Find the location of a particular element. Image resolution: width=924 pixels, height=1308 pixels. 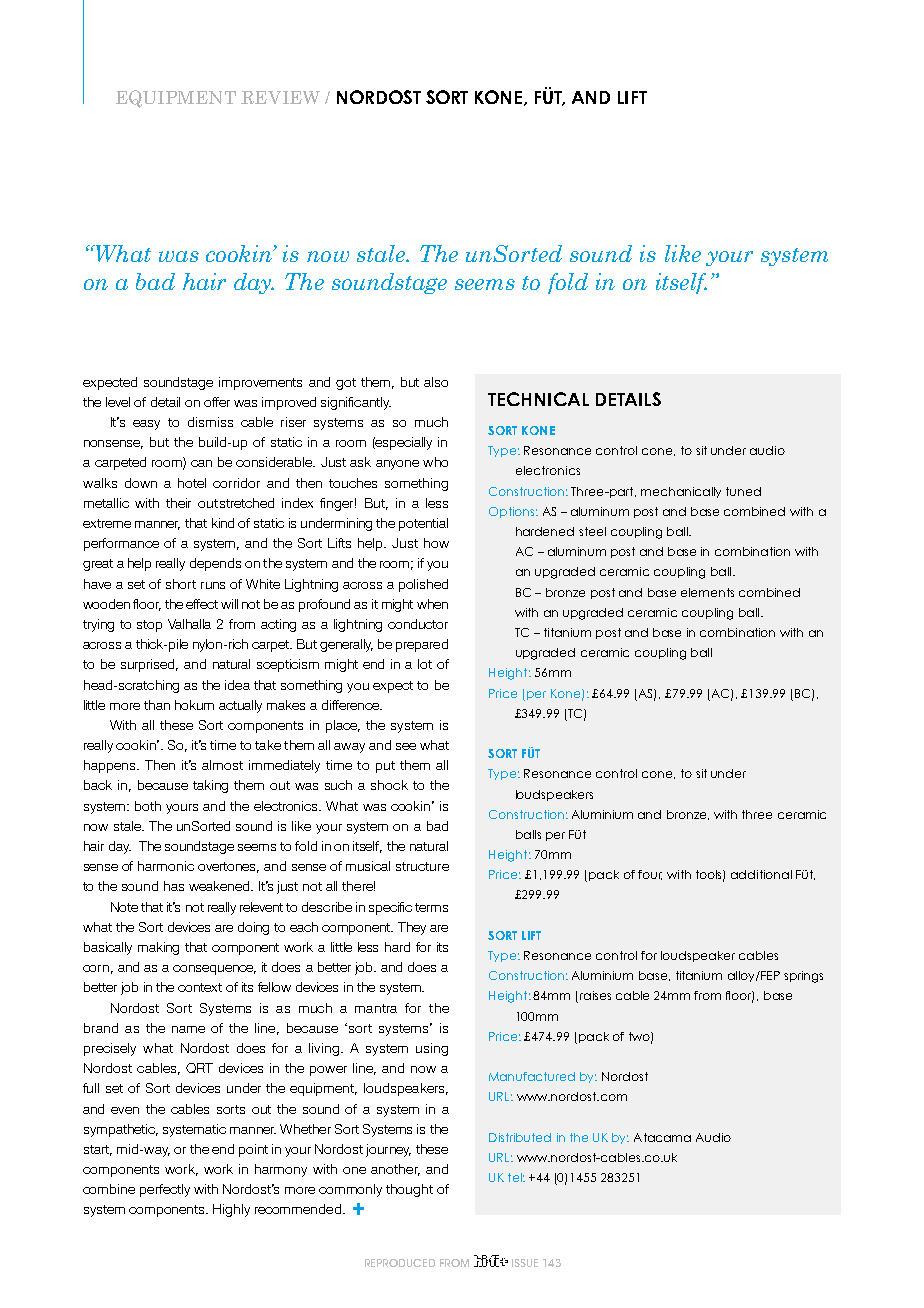

thought is located at coordinates (409, 1190).
